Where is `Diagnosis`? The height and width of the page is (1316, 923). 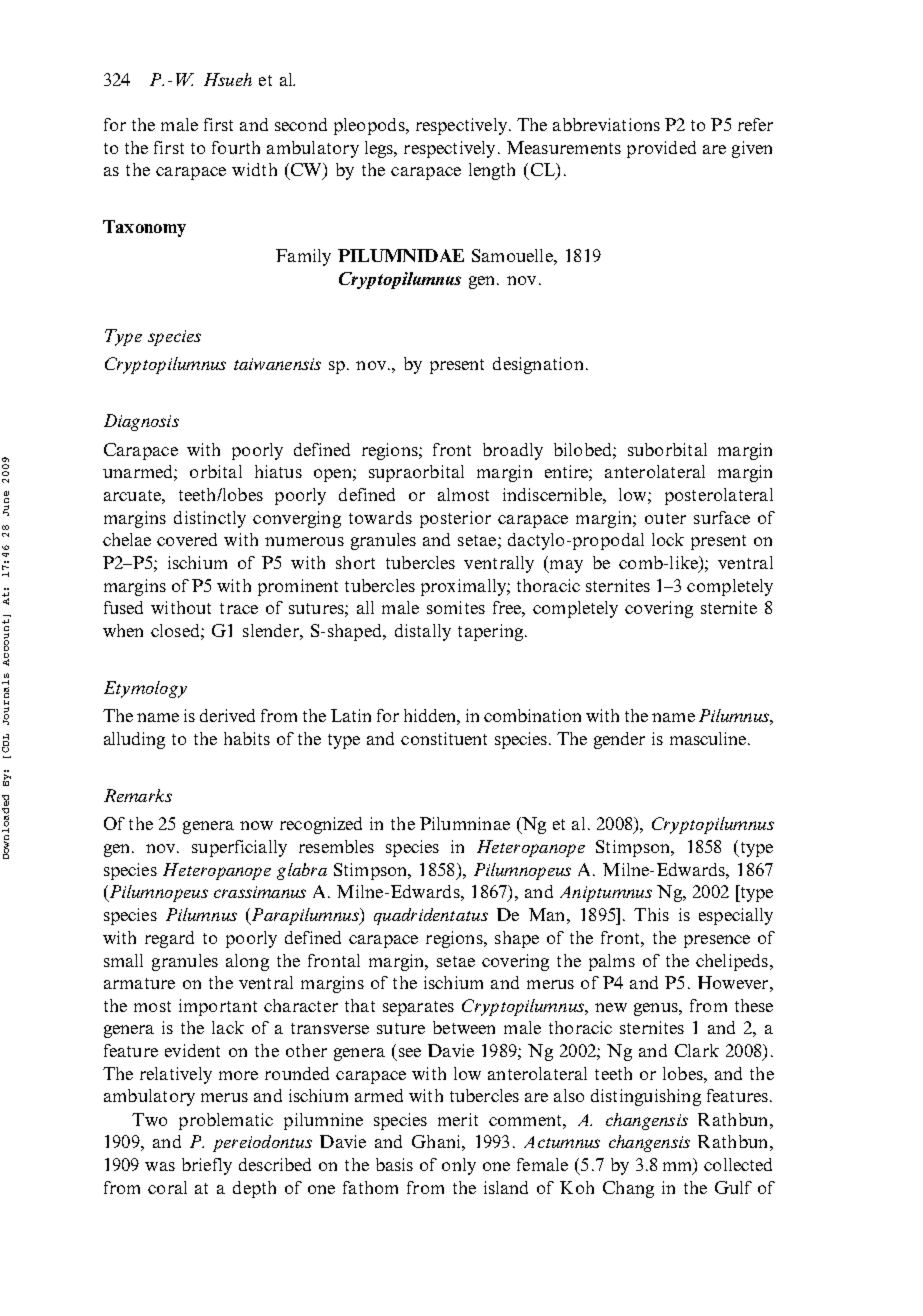 Diagnosis is located at coordinates (141, 422).
